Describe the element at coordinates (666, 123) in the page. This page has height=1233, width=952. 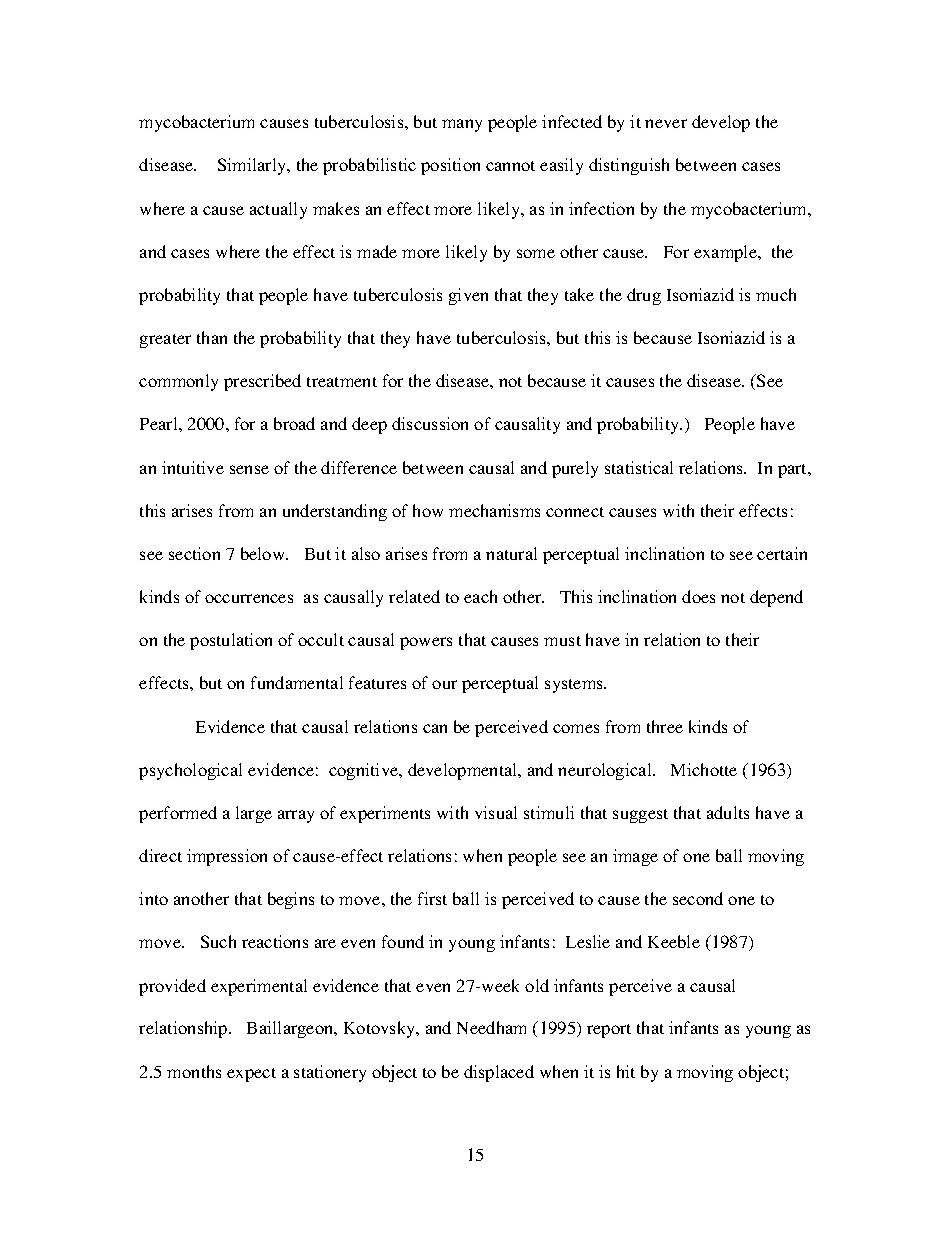
I see `never` at that location.
